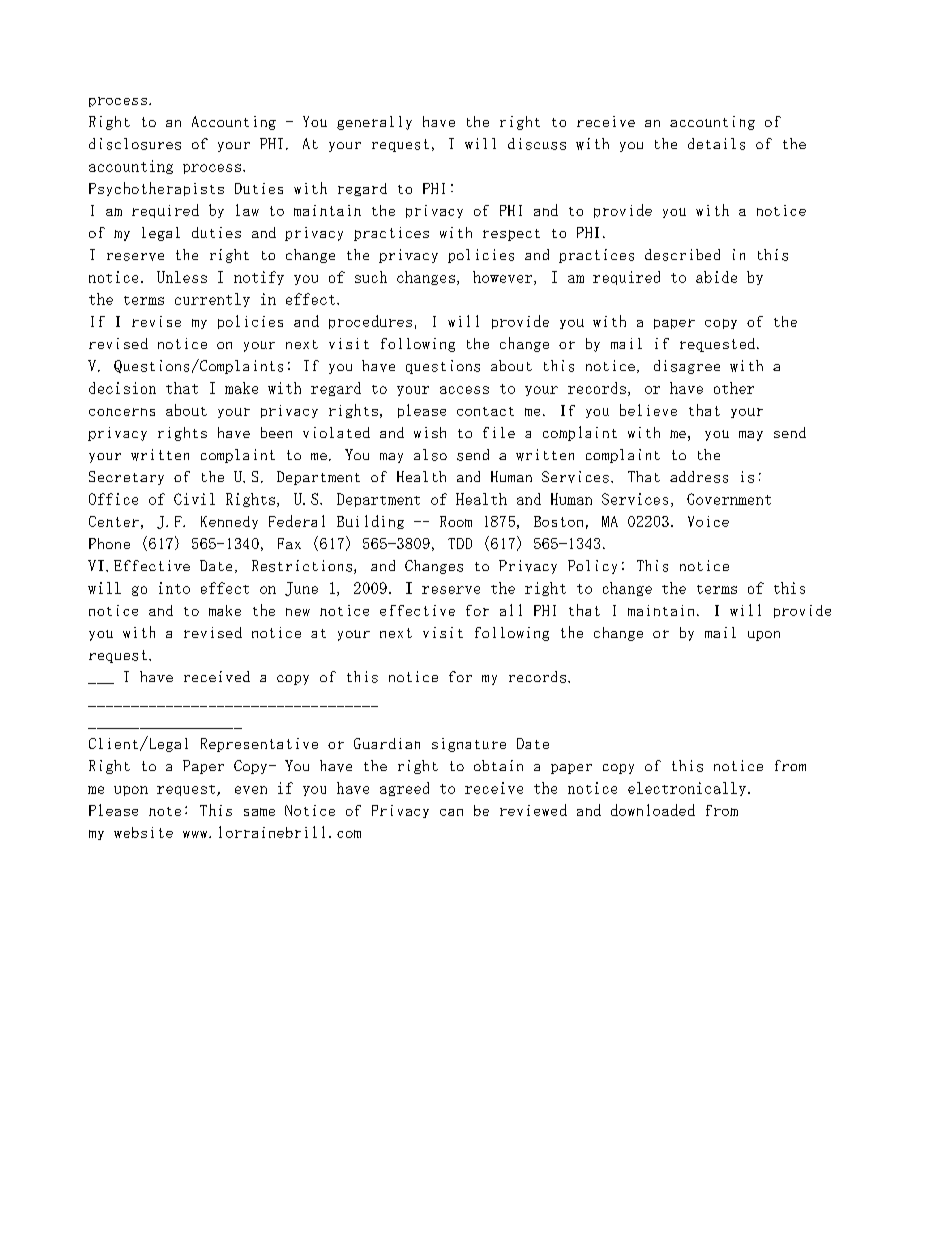  I want to click on described, so click(682, 255).
